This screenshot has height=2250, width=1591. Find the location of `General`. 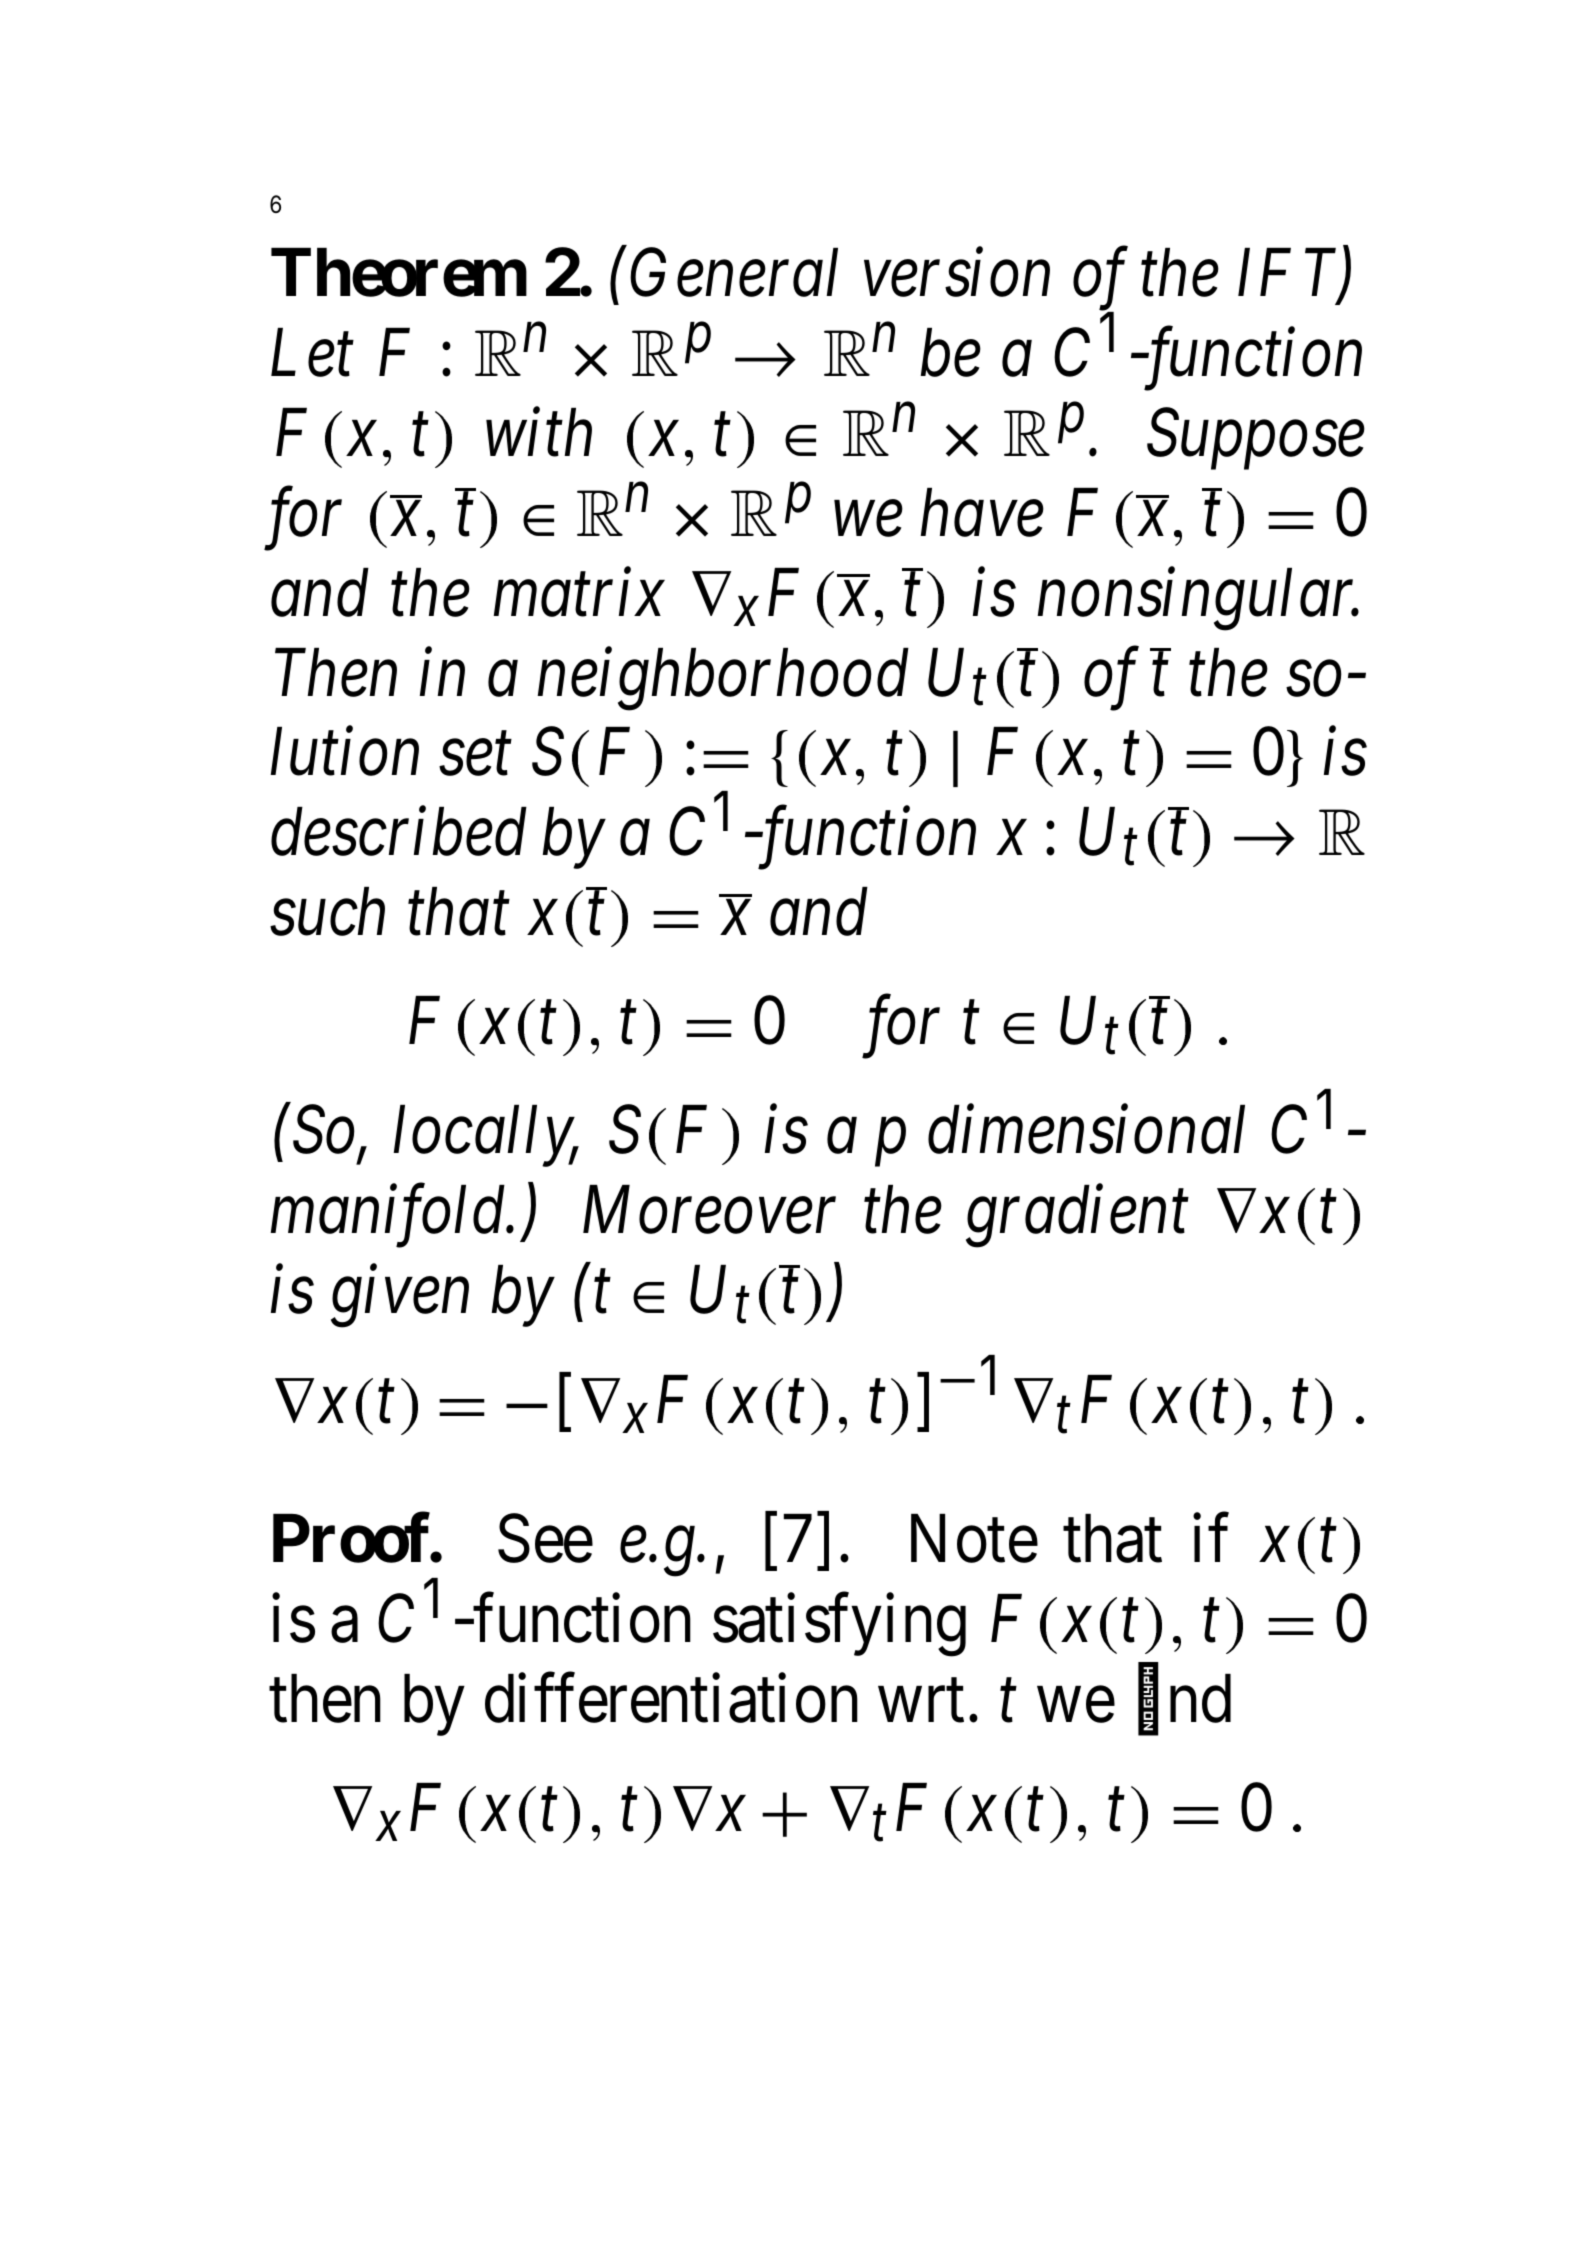

General is located at coordinates (734, 273).
